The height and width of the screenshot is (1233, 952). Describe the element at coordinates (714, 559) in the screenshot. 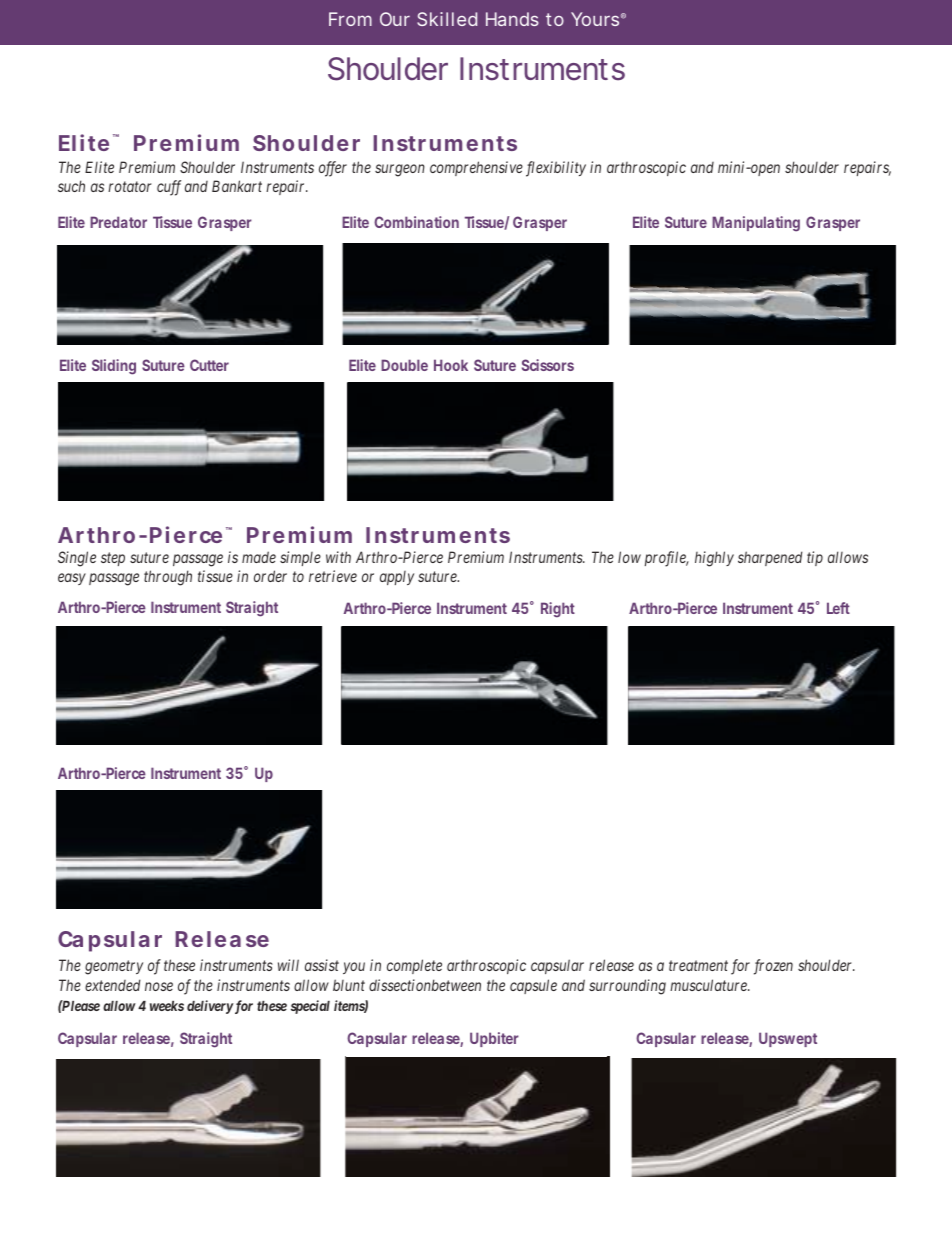

I see `highly` at that location.
